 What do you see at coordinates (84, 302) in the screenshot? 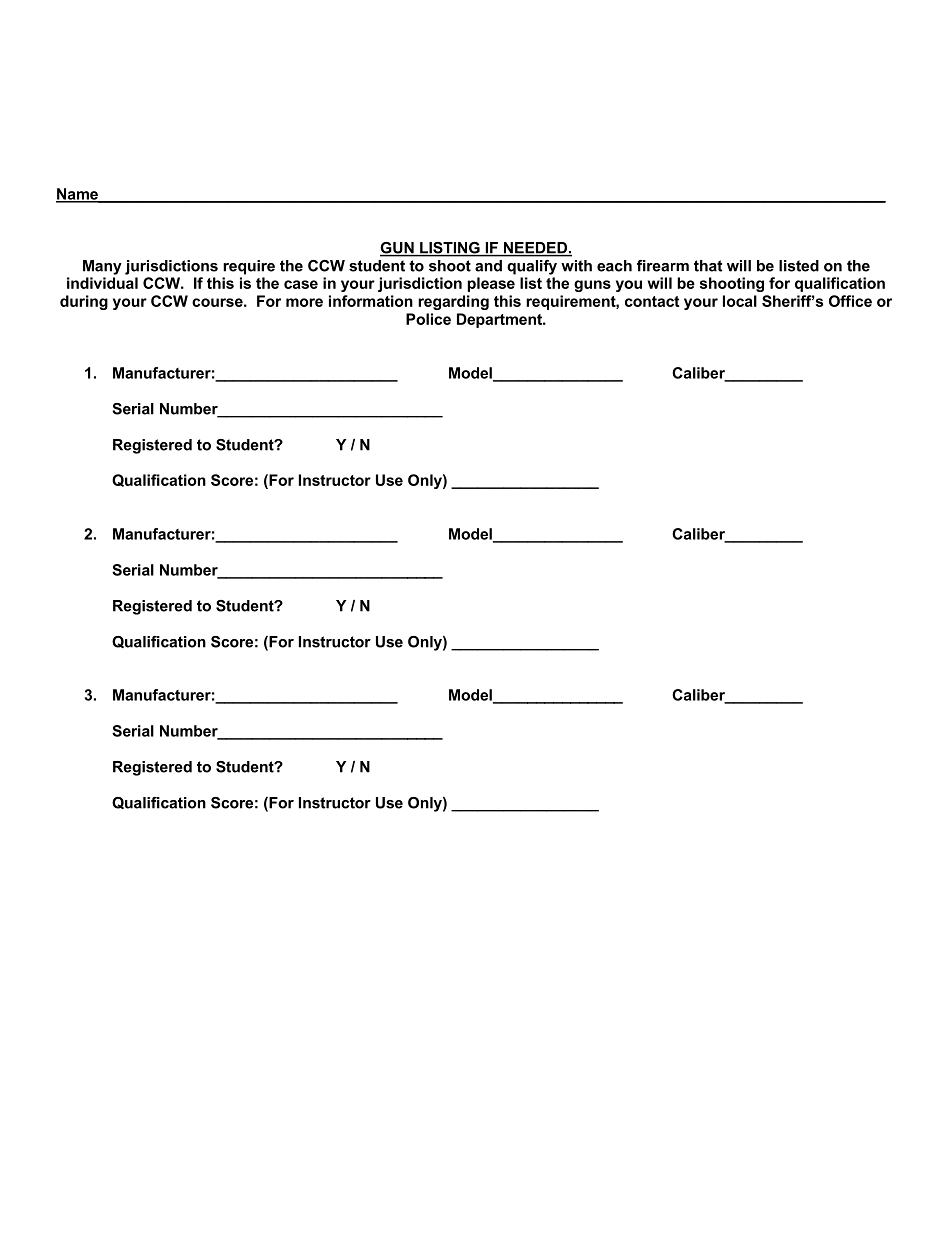
I see `during` at bounding box center [84, 302].
